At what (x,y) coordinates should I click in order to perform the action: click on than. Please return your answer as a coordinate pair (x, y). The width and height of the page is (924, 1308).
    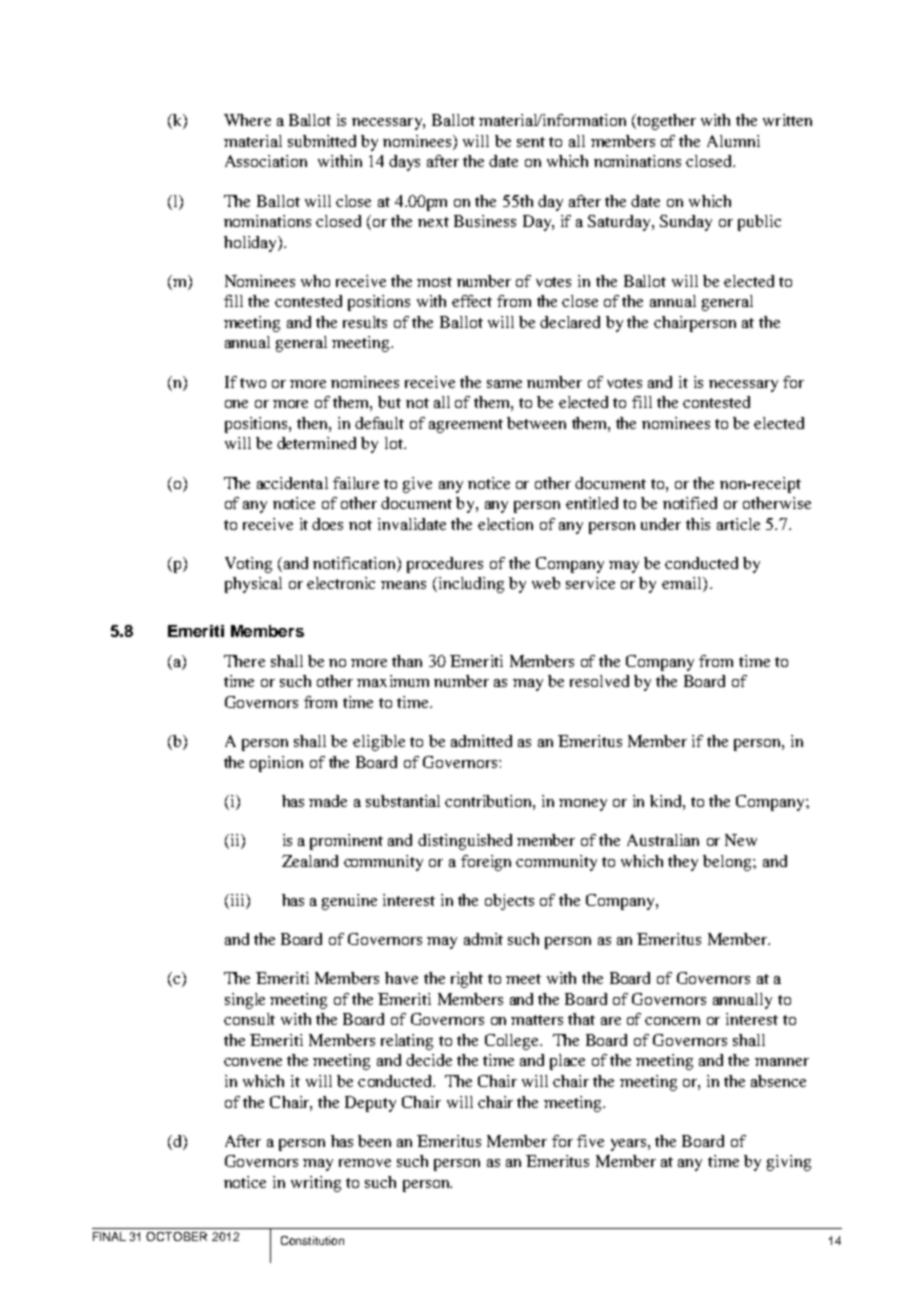
    Looking at the image, I should click on (407, 661).
